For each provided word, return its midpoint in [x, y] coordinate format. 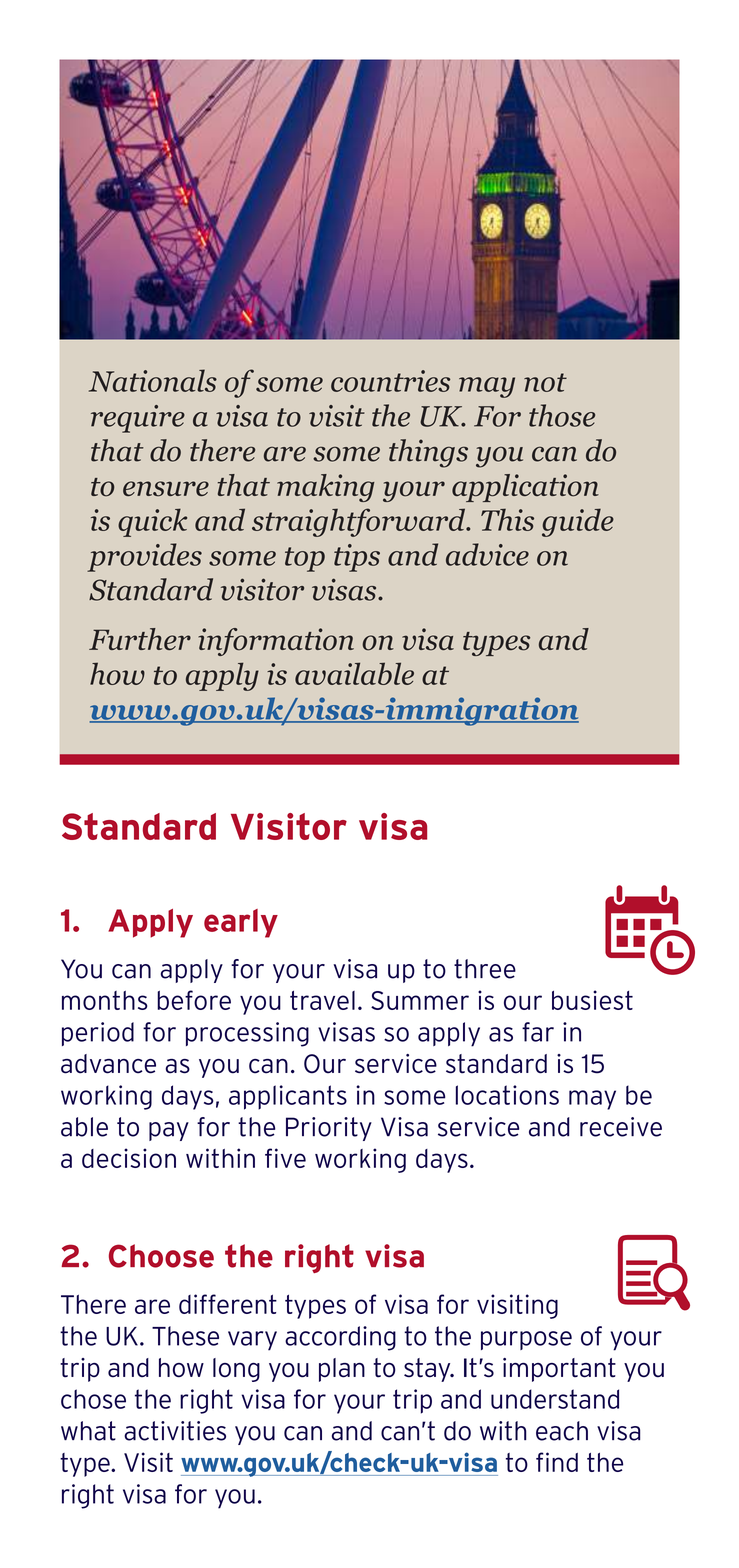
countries [390, 381]
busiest [592, 1000]
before [194, 1000]
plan [342, 1370]
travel [322, 1000]
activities [175, 1431]
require [138, 419]
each [562, 1431]
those [562, 415]
